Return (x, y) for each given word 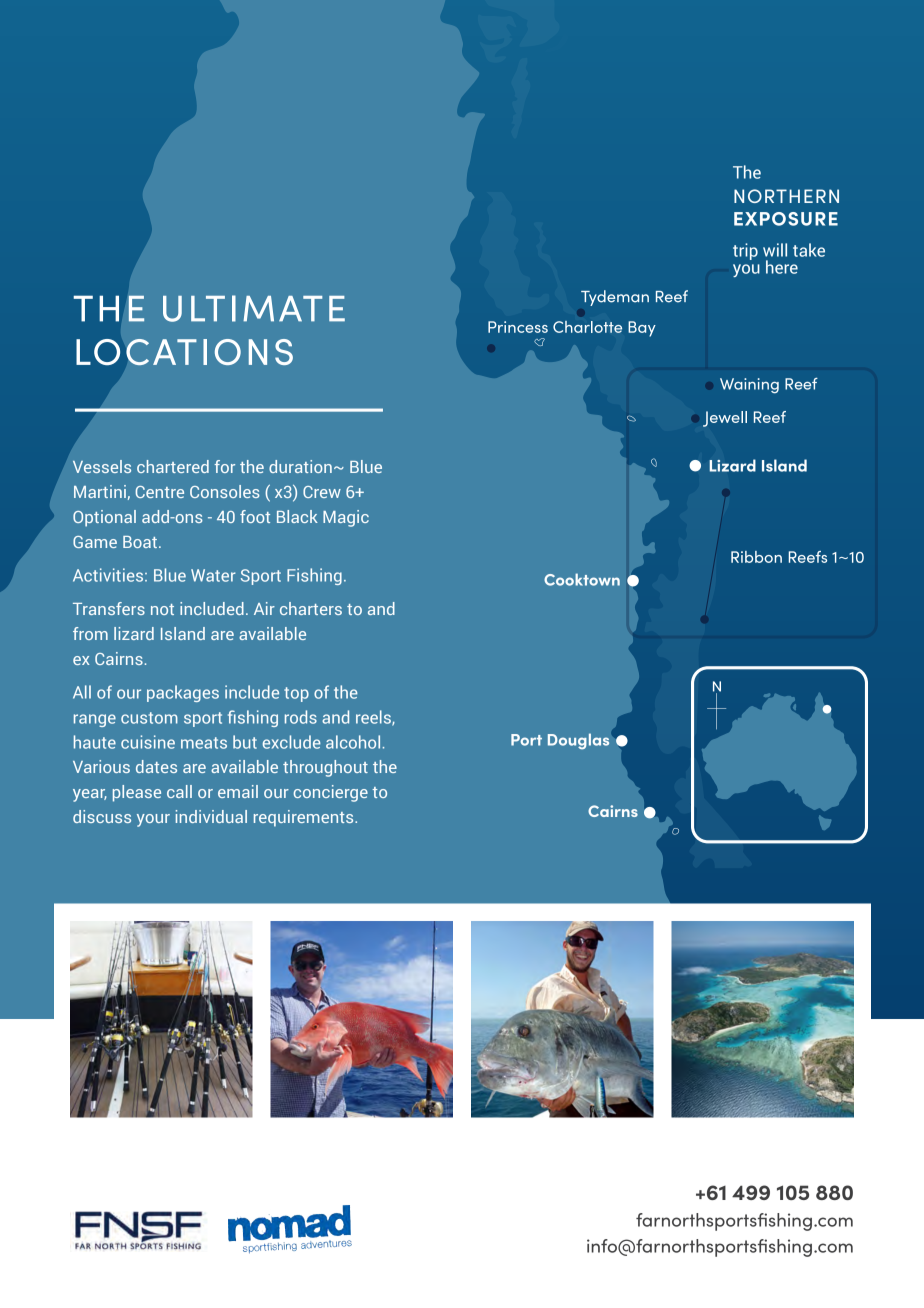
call (179, 791)
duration (300, 466)
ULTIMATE (254, 308)
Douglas (578, 741)
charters (311, 608)
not (162, 609)
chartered (173, 466)
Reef (801, 384)
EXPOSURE (786, 219)
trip (745, 251)
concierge (330, 793)
